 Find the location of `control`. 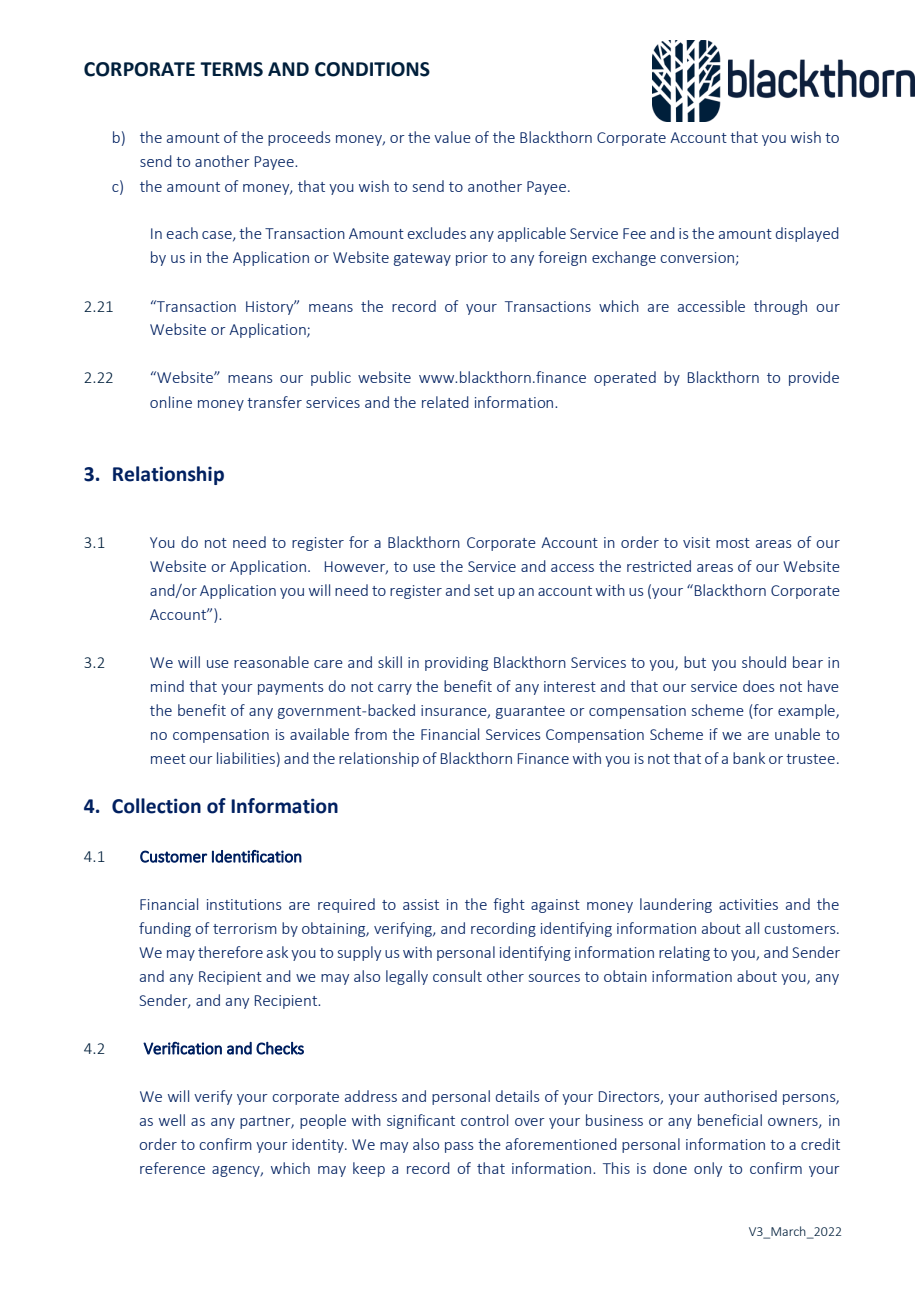

control is located at coordinates (484, 1120).
